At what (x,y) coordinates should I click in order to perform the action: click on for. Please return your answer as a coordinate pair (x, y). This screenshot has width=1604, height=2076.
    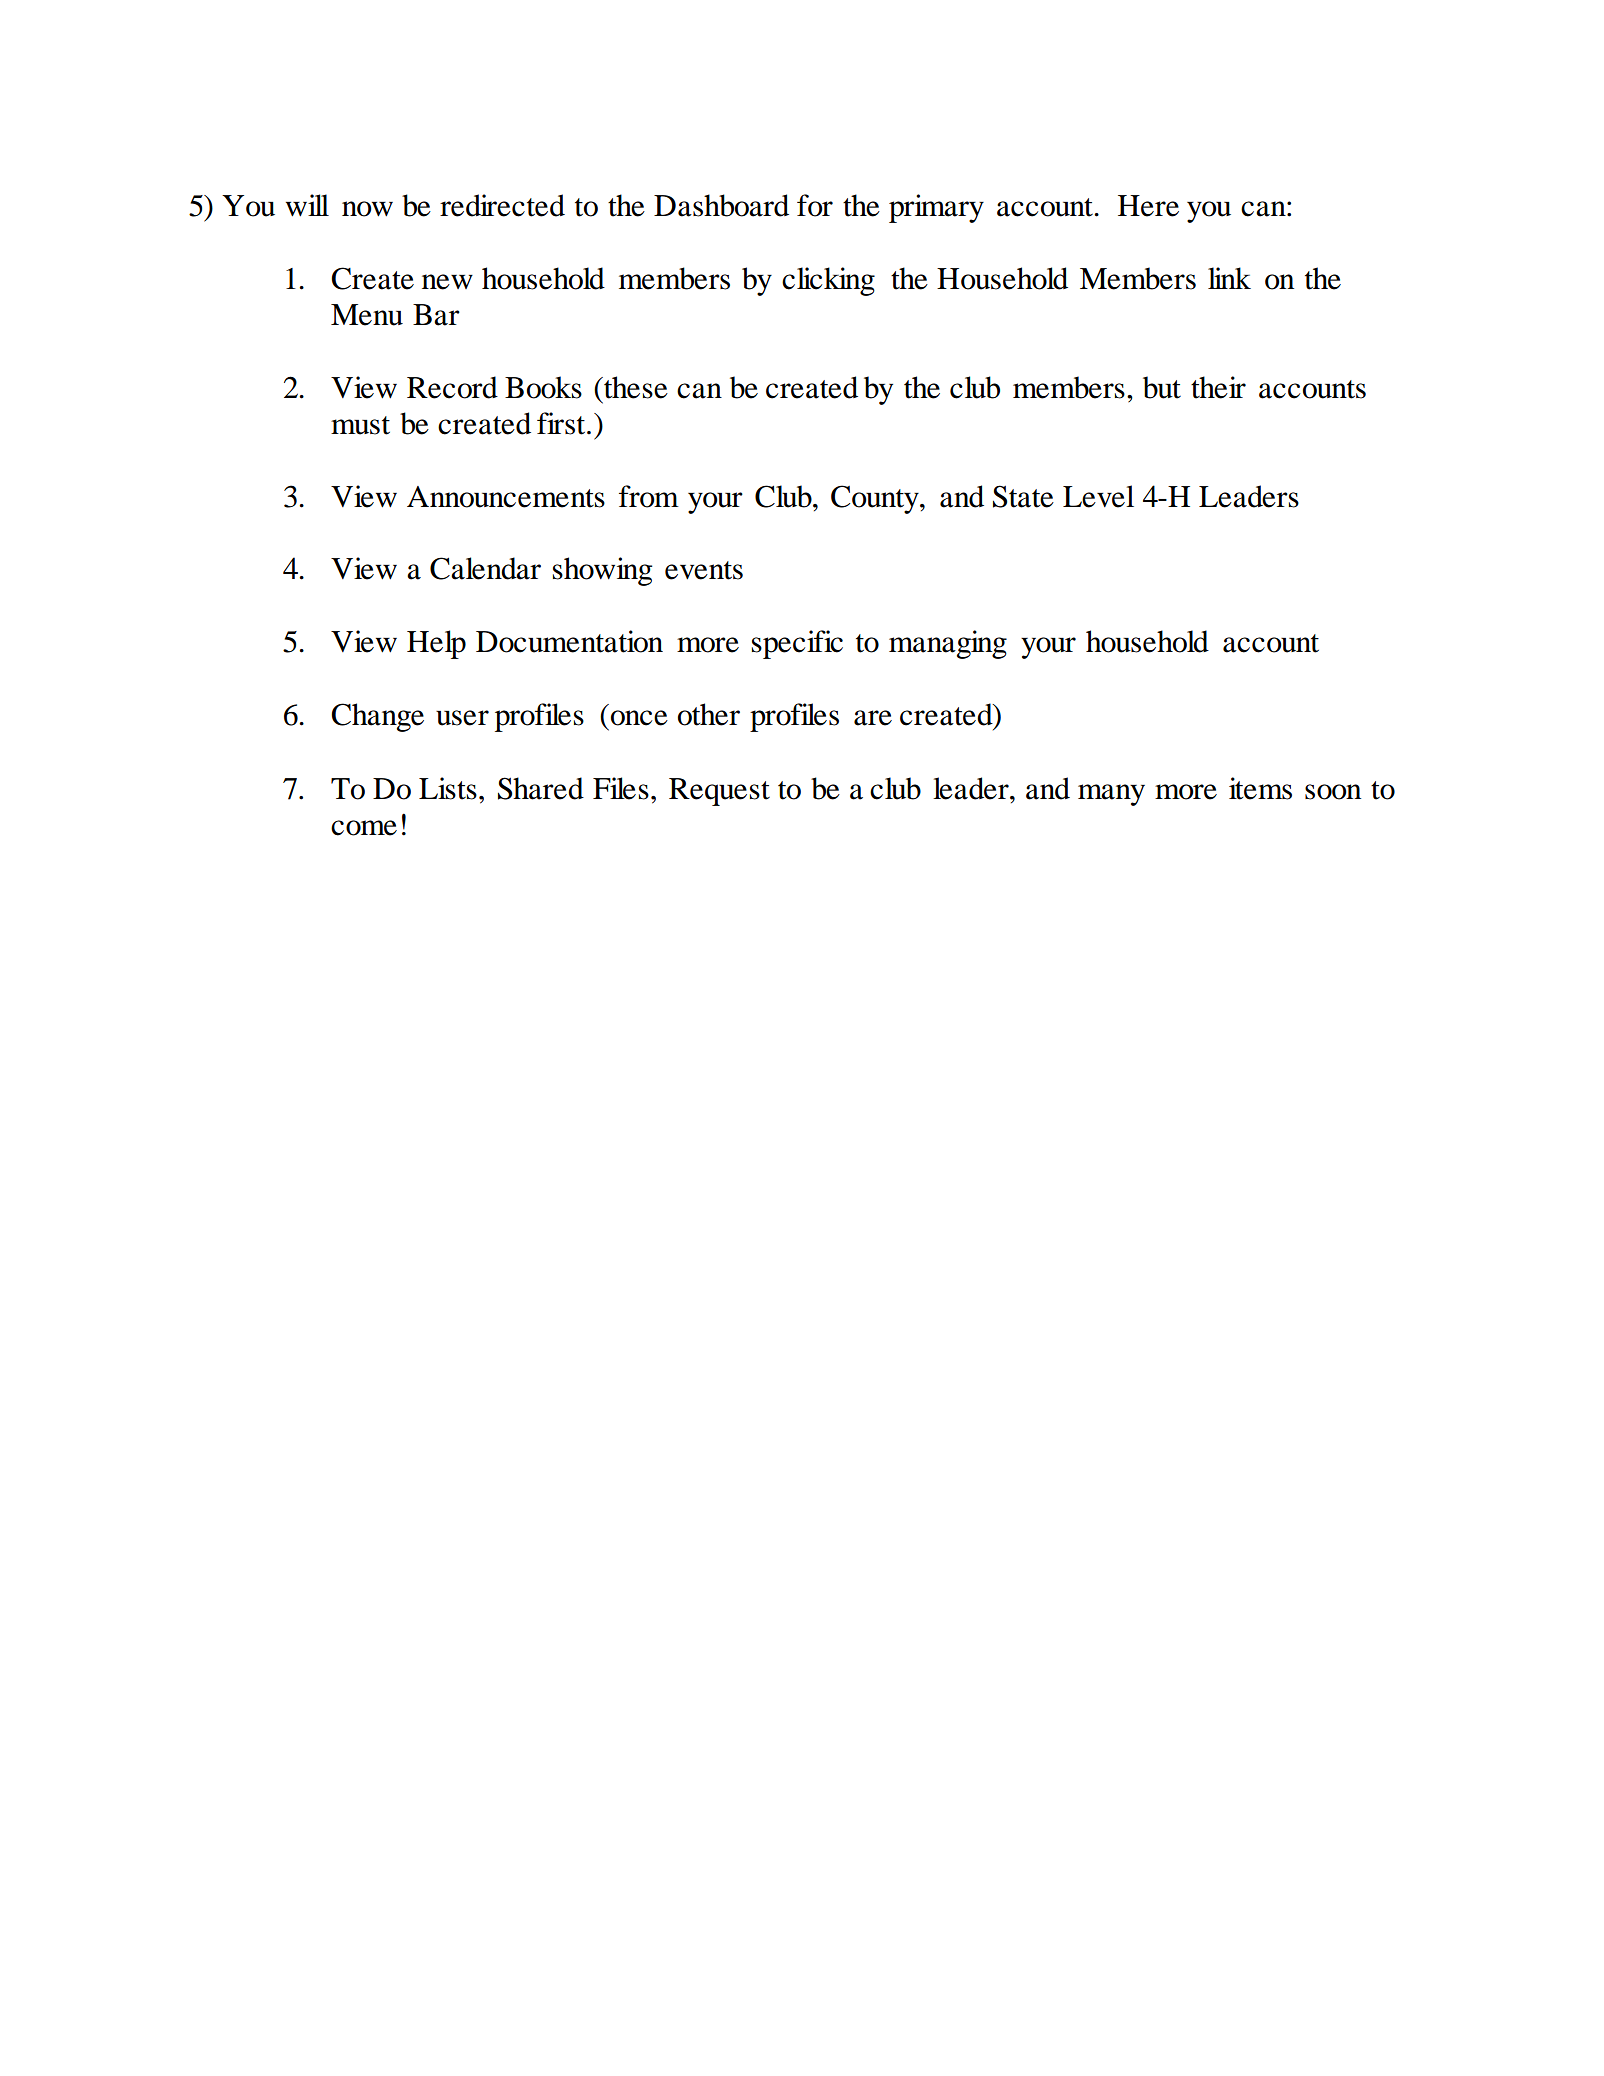
    Looking at the image, I should click on (815, 205).
